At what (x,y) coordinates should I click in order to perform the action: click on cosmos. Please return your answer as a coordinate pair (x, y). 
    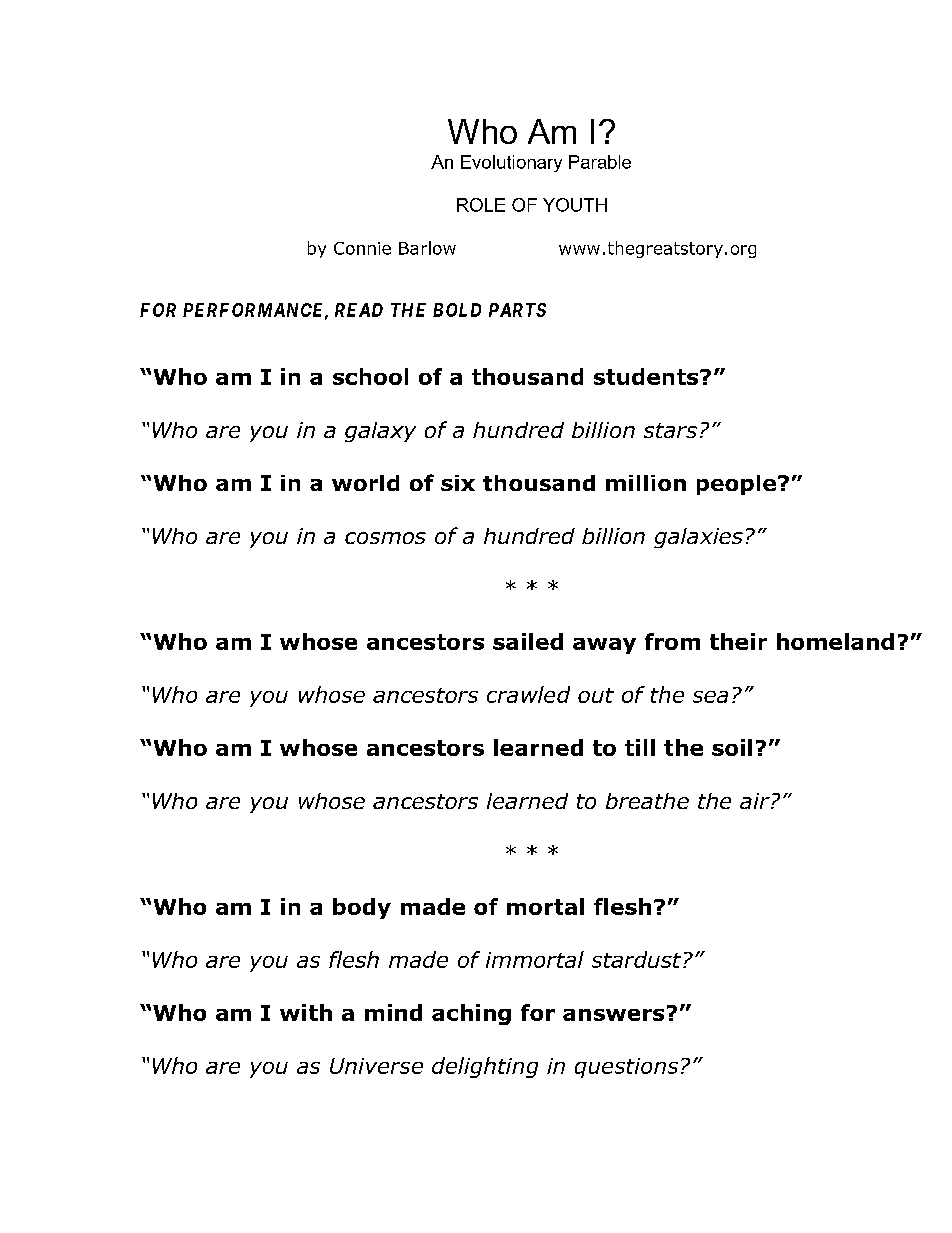
    Looking at the image, I should click on (385, 538).
